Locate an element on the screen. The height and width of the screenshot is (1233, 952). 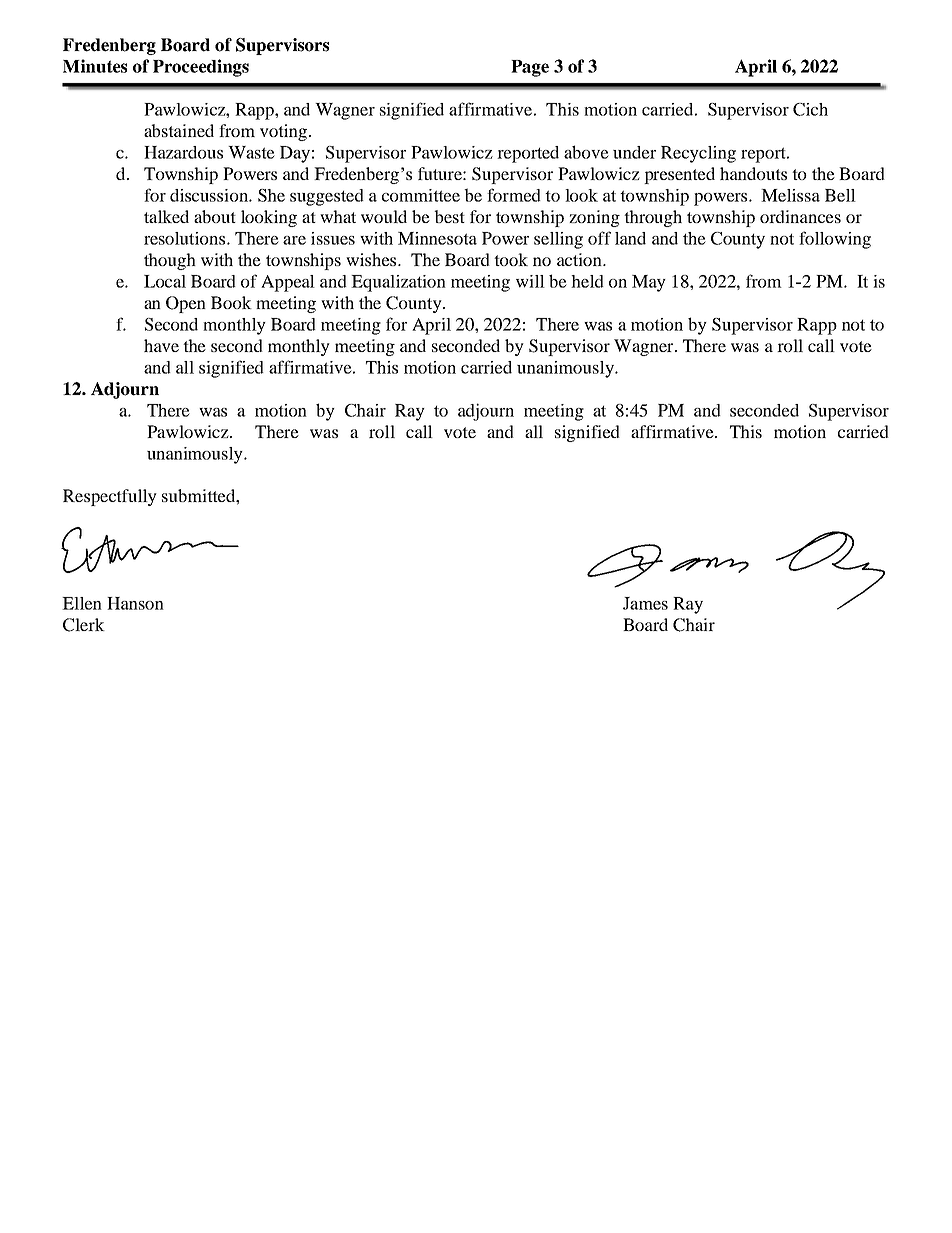
May is located at coordinates (649, 283).
